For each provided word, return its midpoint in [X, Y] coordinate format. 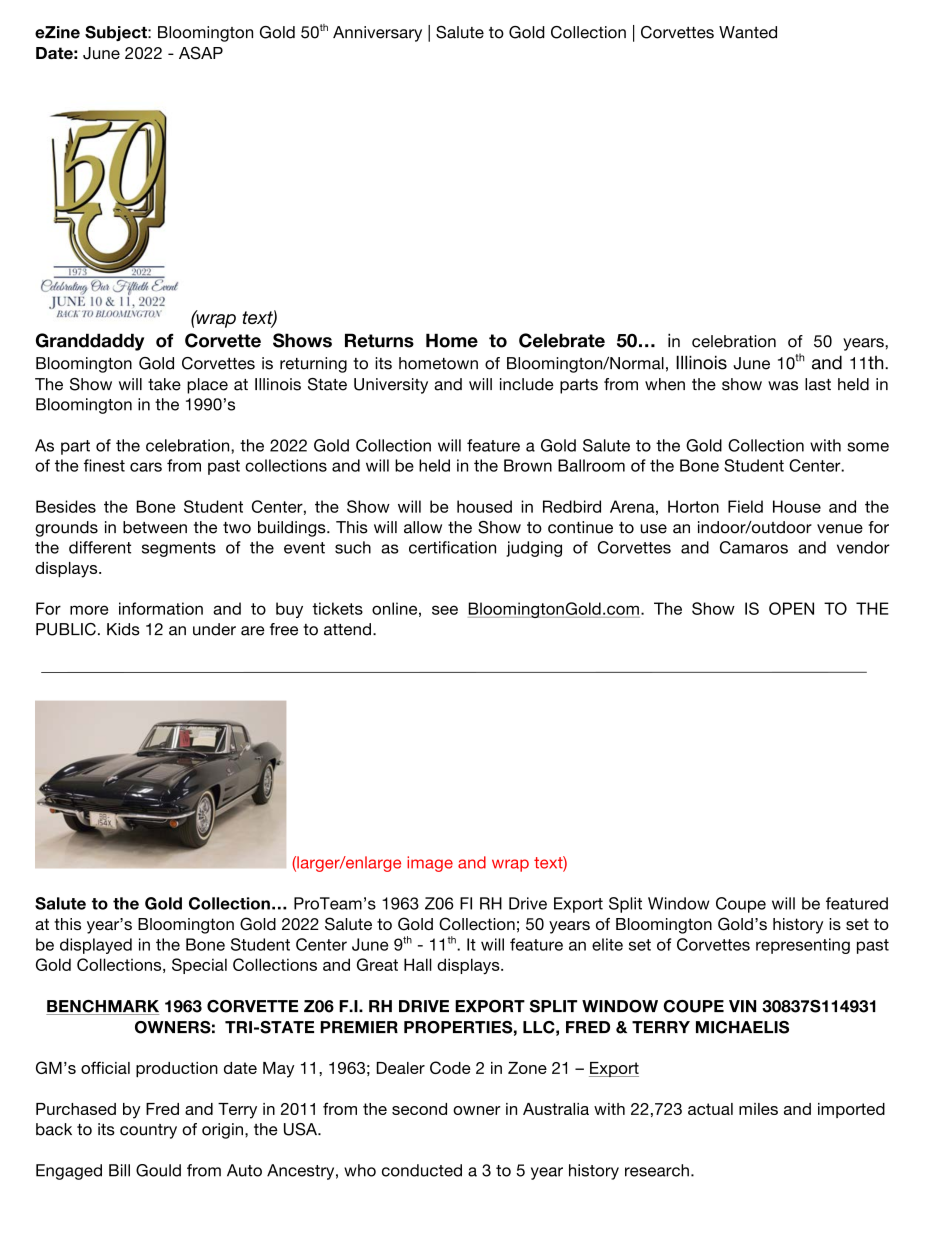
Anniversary [377, 34]
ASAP [201, 53]
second [419, 1109]
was [783, 386]
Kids [123, 629]
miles [758, 1109]
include [527, 384]
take [164, 384]
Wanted [748, 32]
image [430, 864]
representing [803, 946]
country [148, 1131]
